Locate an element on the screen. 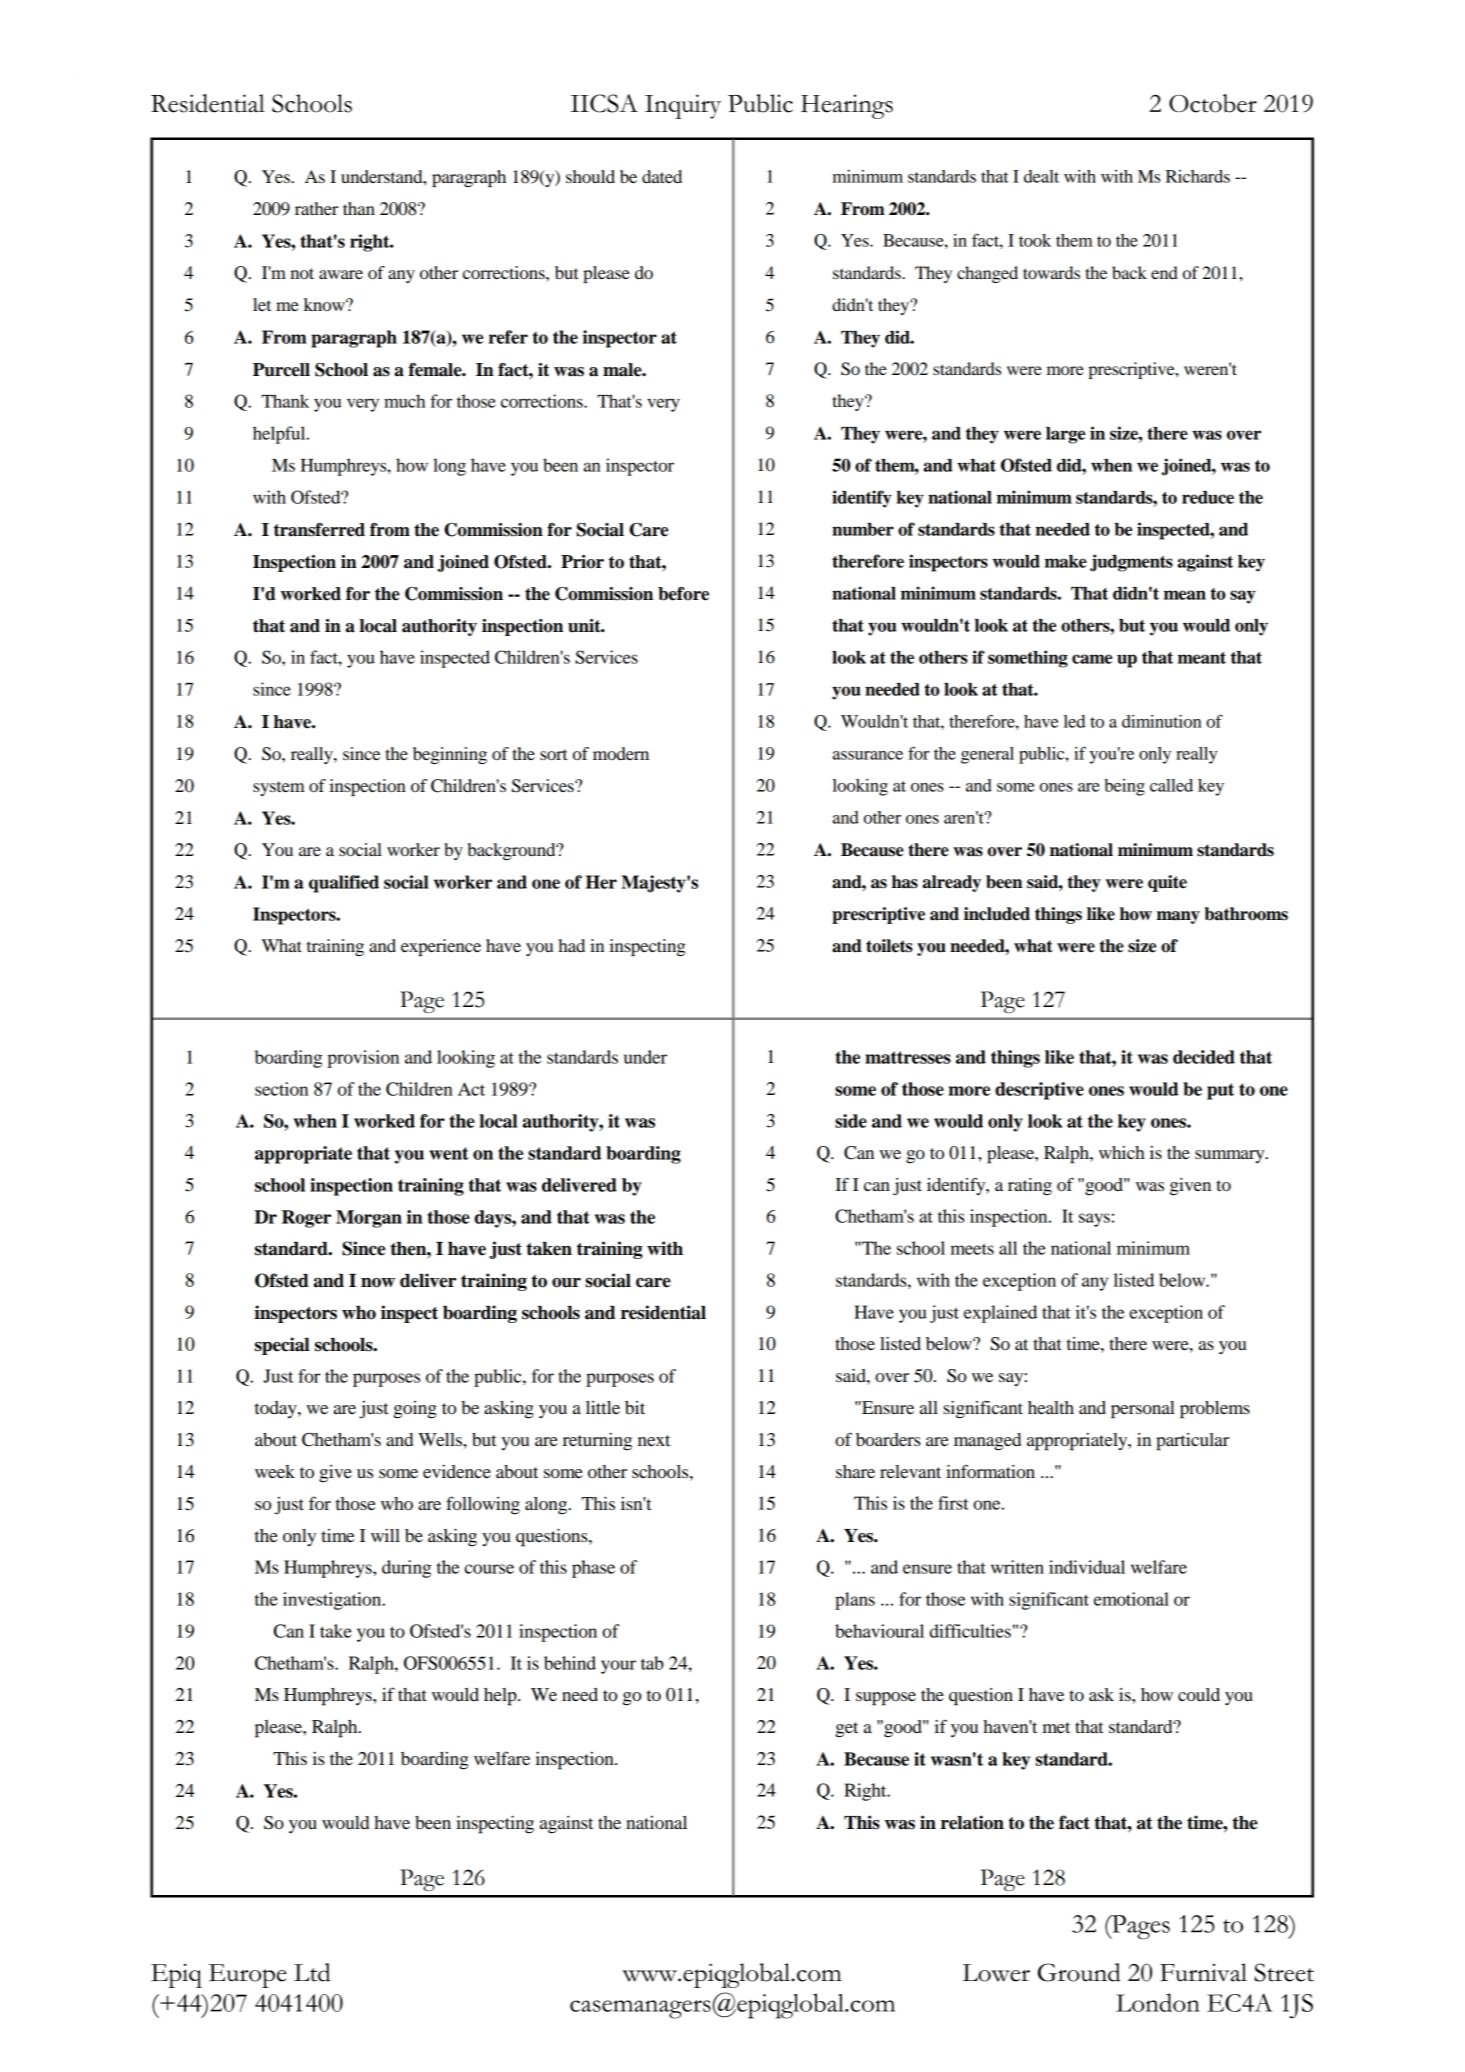  toilets is located at coordinates (889, 946).
